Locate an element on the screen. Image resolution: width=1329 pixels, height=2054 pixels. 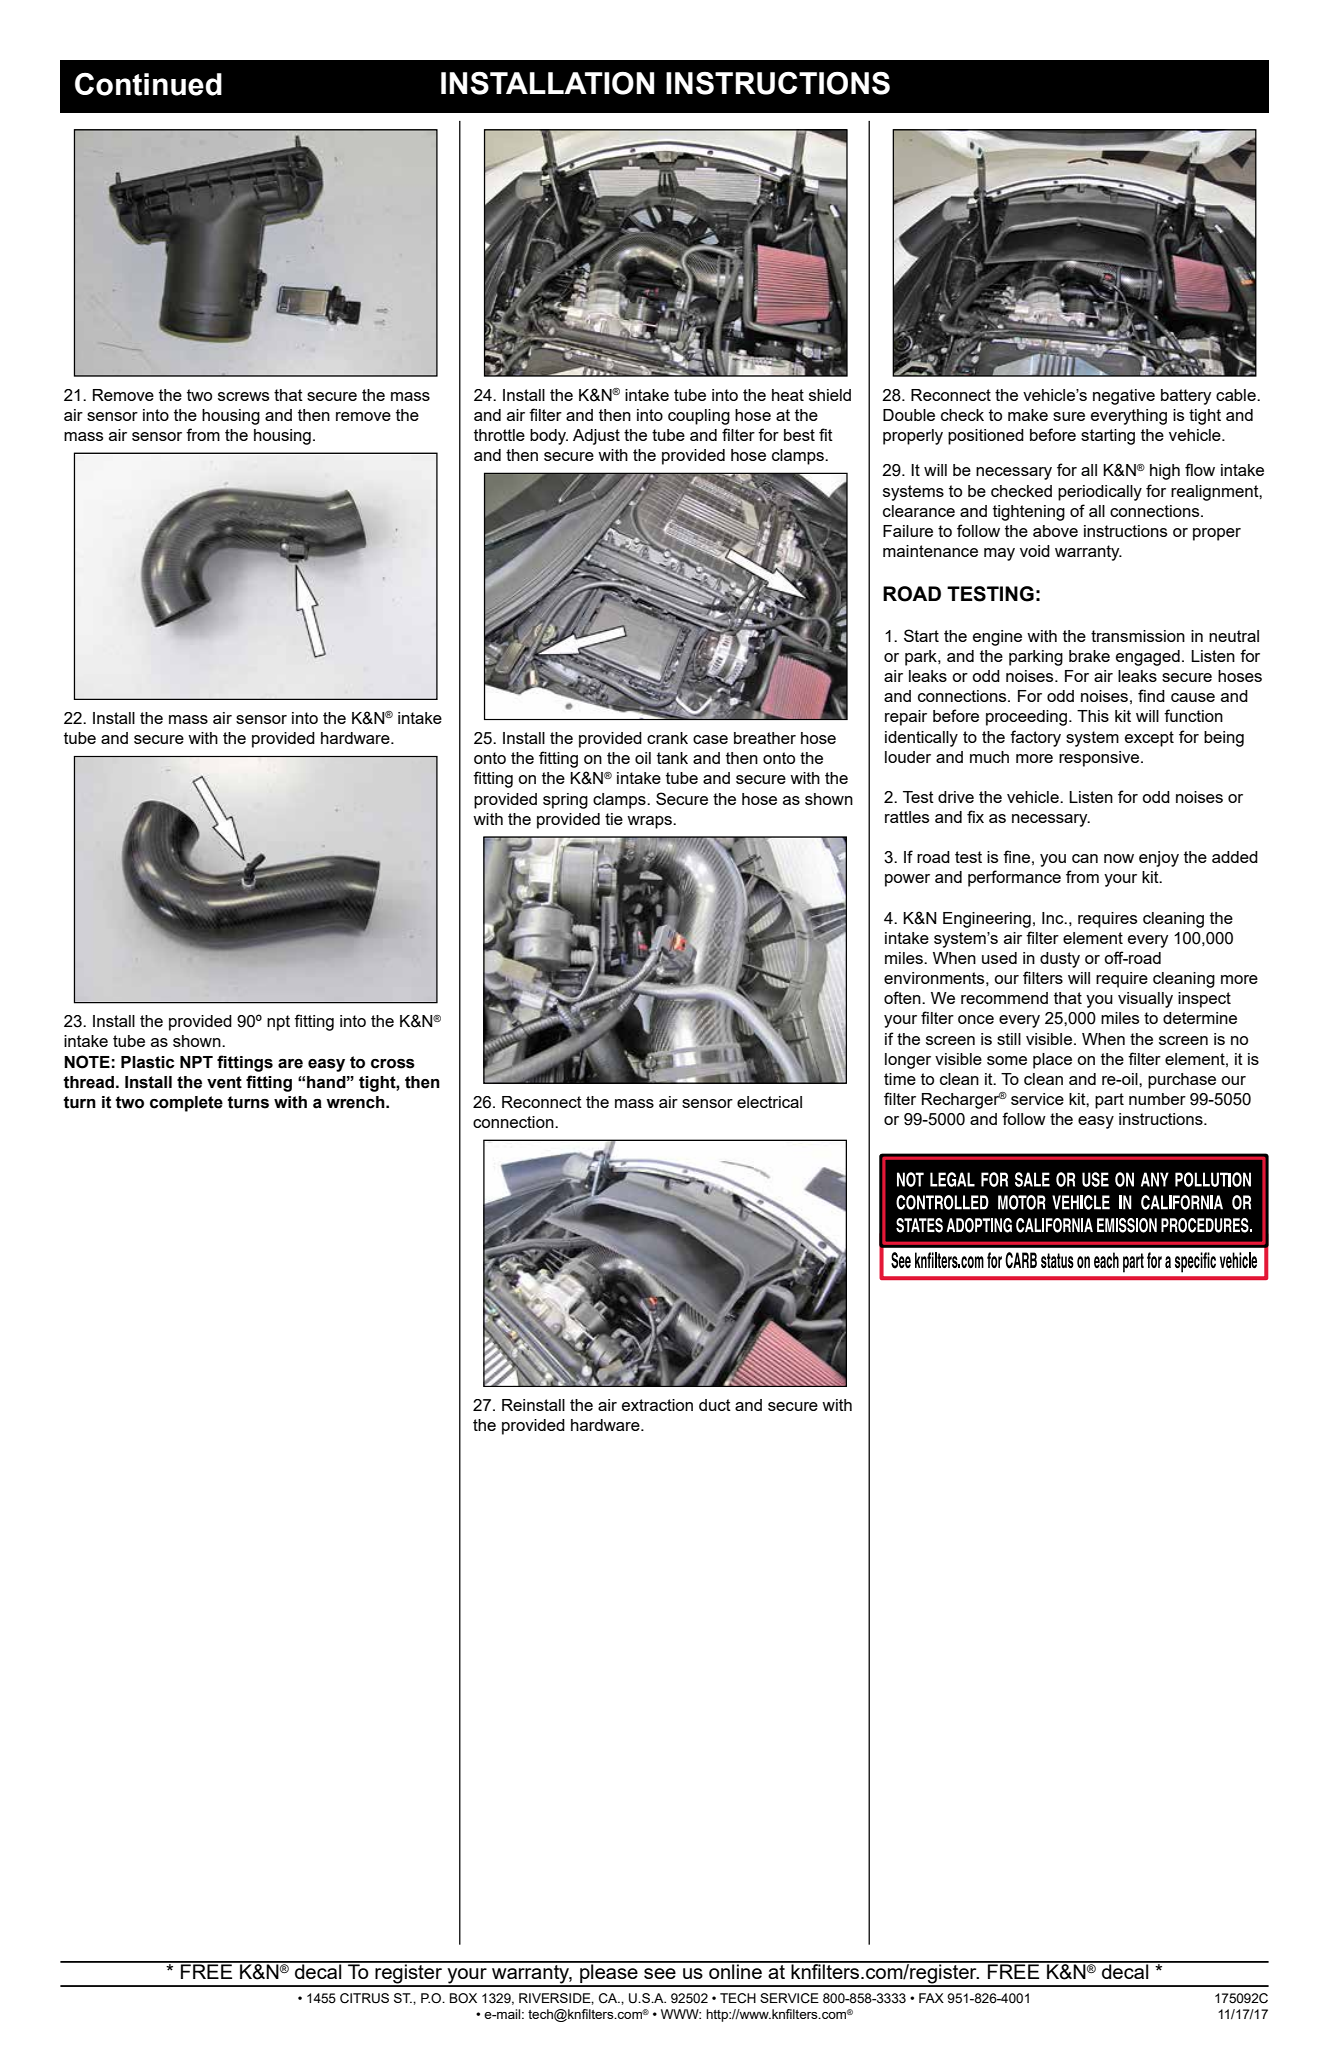
duct is located at coordinates (715, 1405).
